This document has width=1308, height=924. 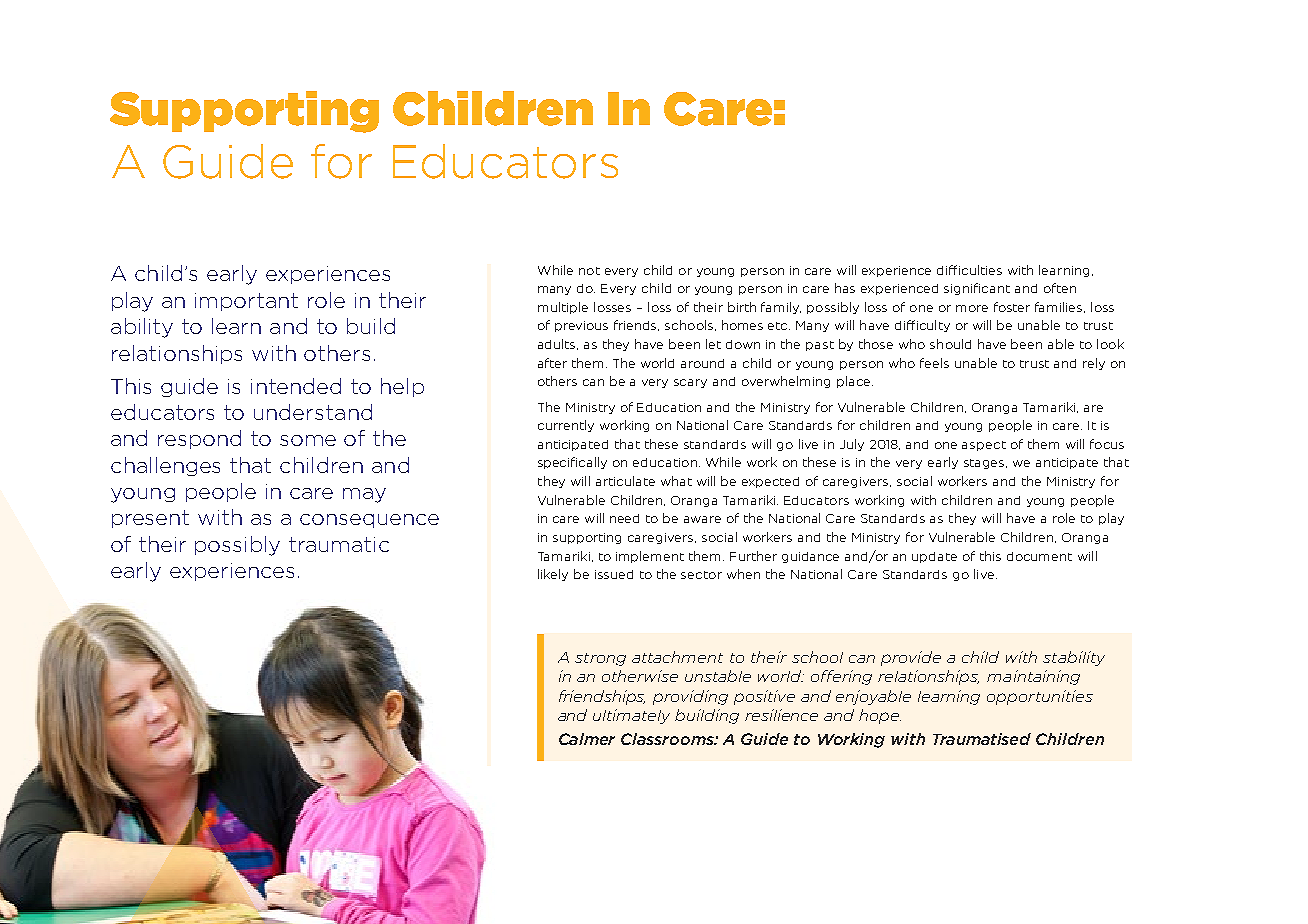 What do you see at coordinates (246, 302) in the document?
I see `important` at bounding box center [246, 302].
